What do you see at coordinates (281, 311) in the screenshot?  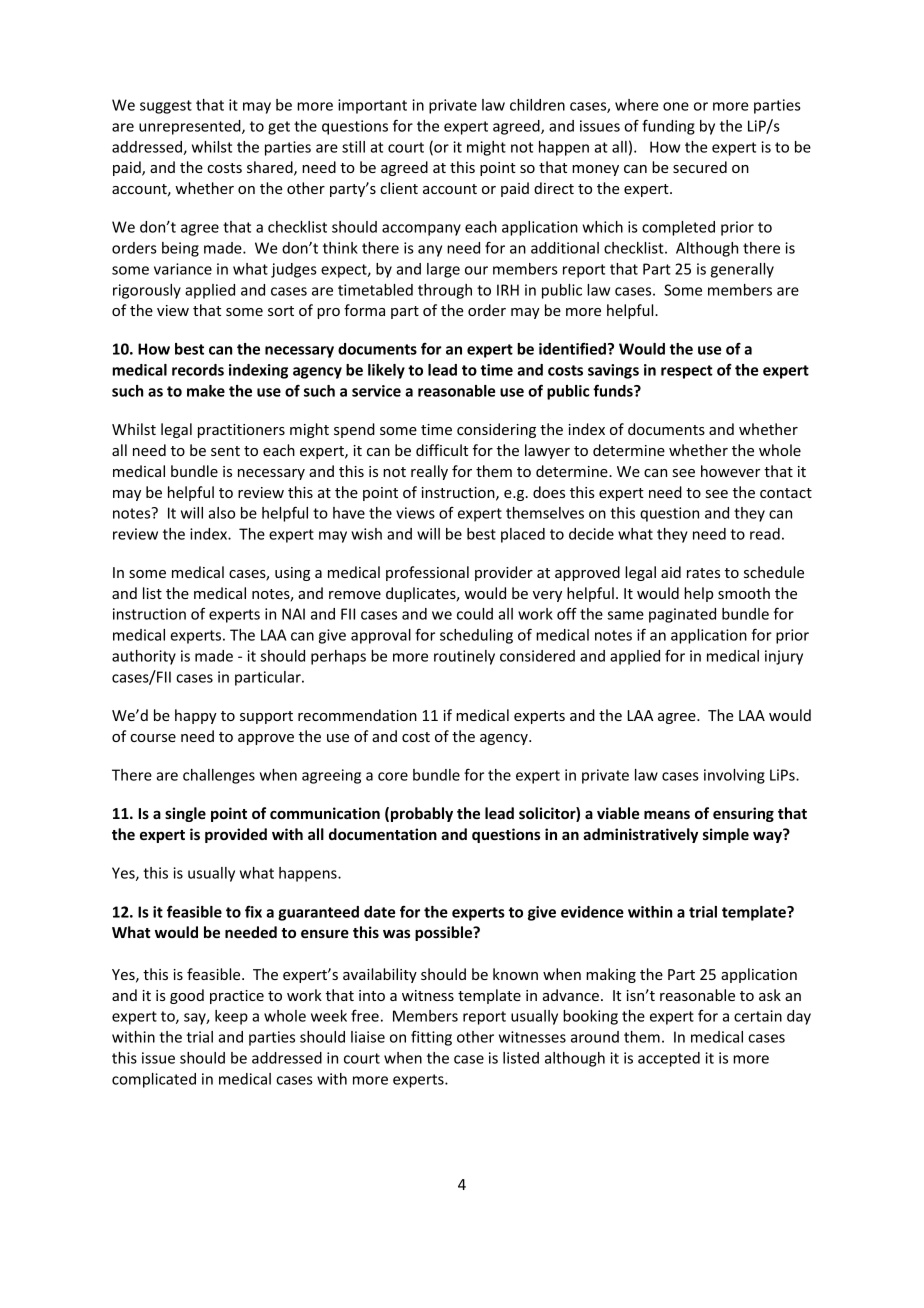 I see `sort` at bounding box center [281, 311].
